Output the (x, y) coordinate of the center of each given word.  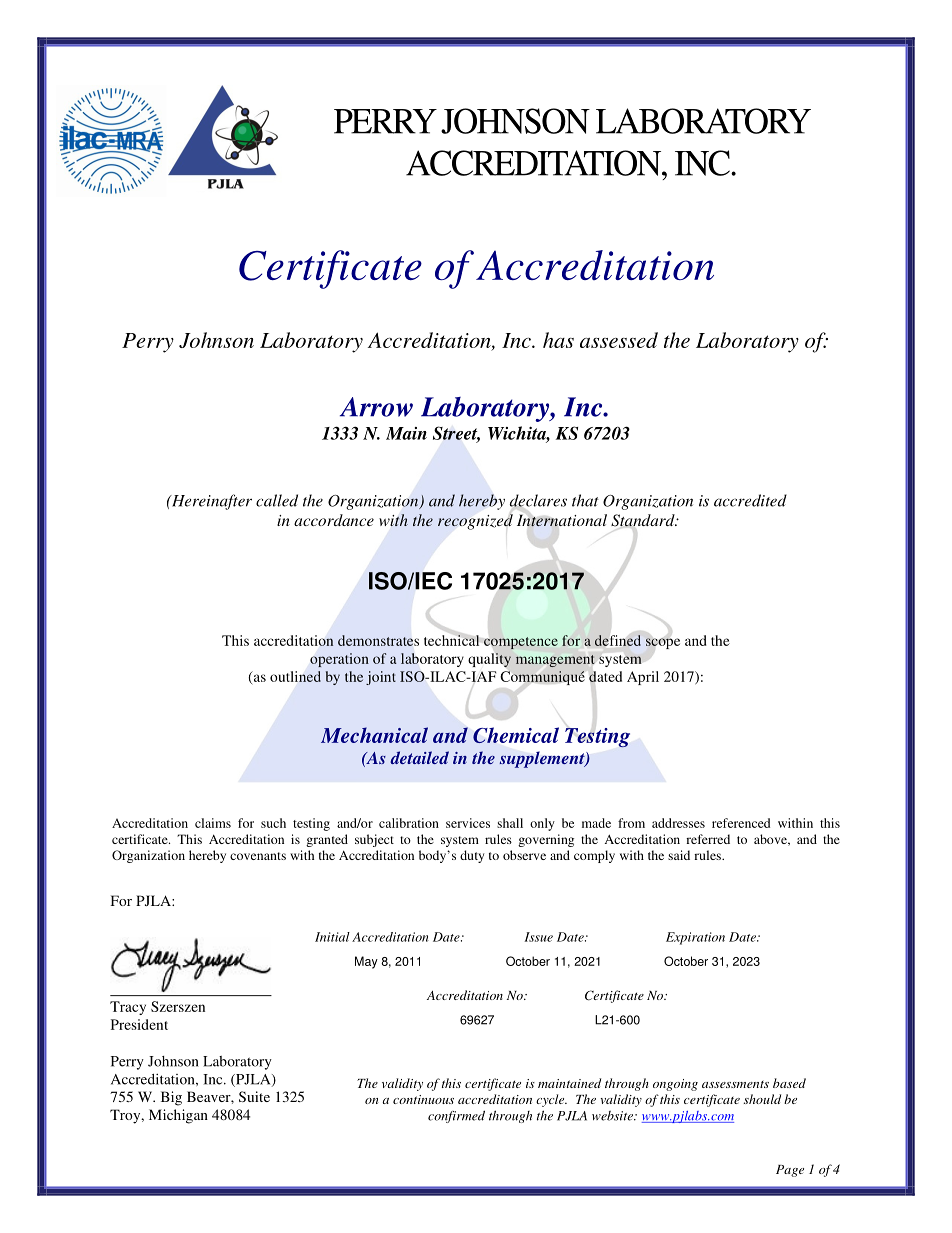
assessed (619, 340)
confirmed (456, 1116)
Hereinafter (210, 502)
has (558, 340)
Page (790, 1171)
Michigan (178, 1116)
